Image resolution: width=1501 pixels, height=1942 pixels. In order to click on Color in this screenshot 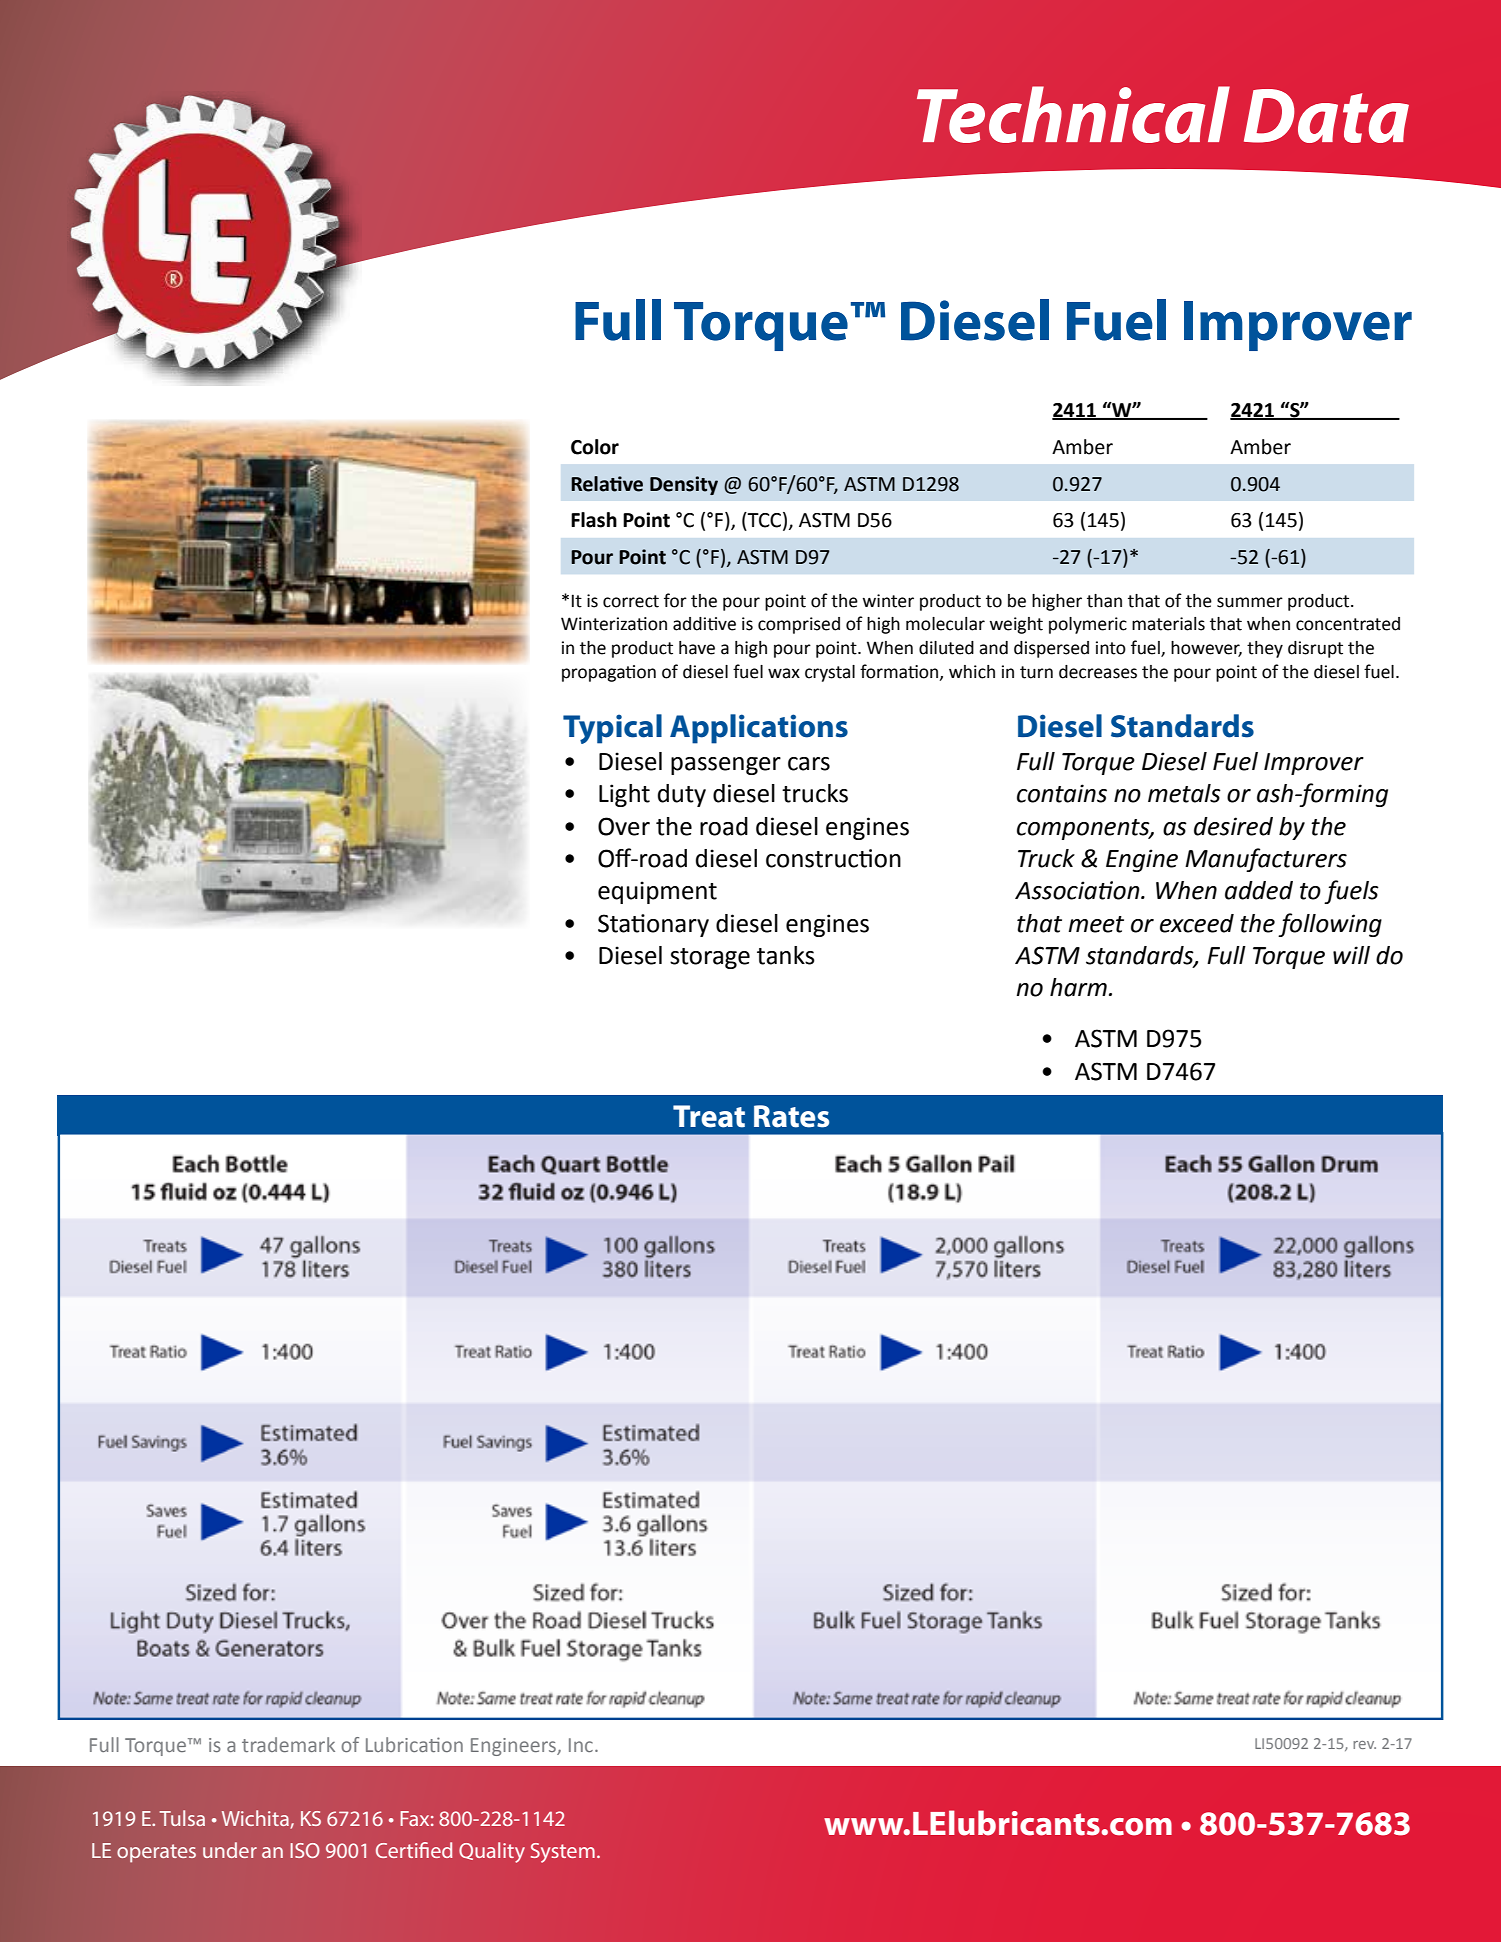, I will do `click(595, 447)`.
